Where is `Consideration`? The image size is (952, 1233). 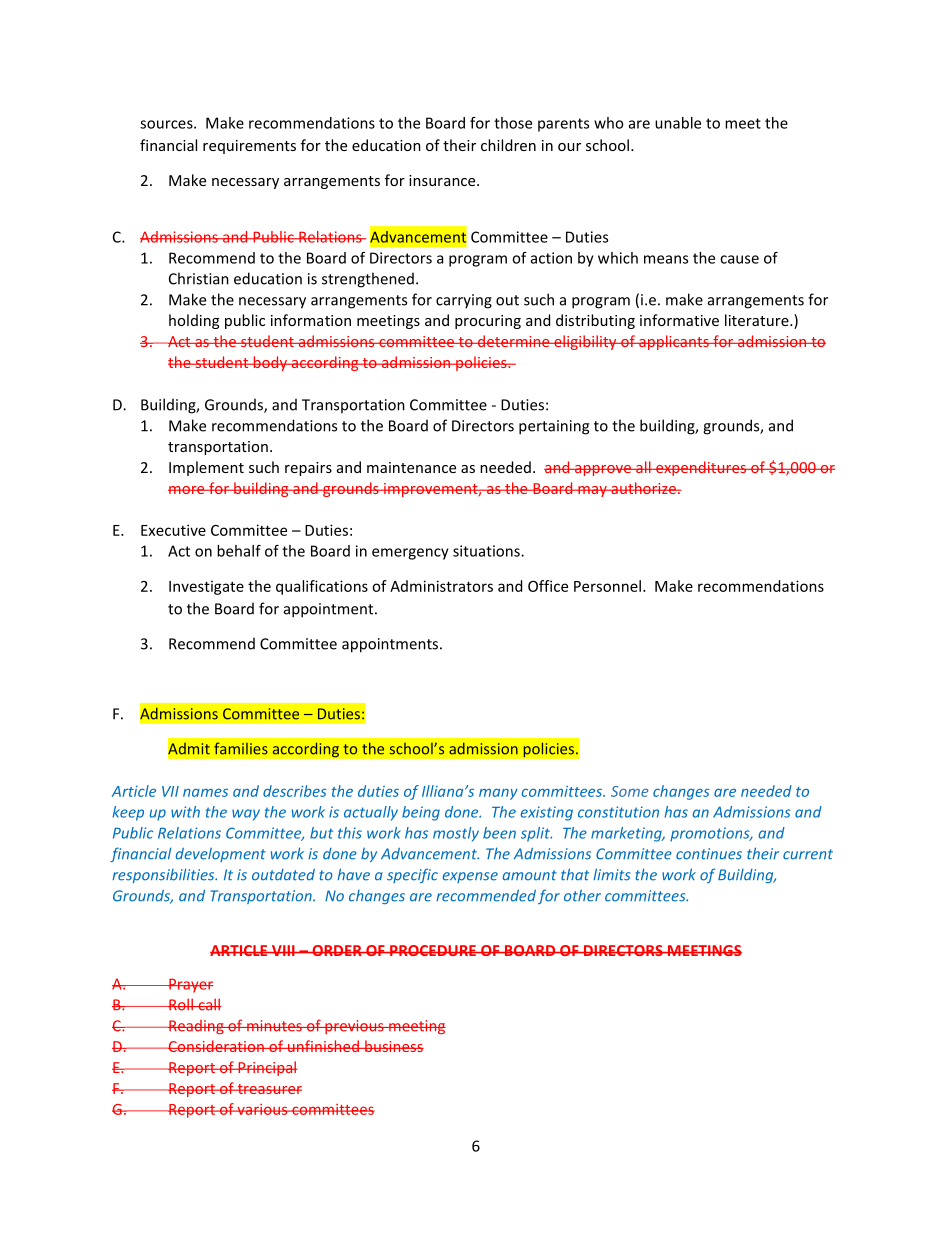
Consideration is located at coordinates (216, 1046).
